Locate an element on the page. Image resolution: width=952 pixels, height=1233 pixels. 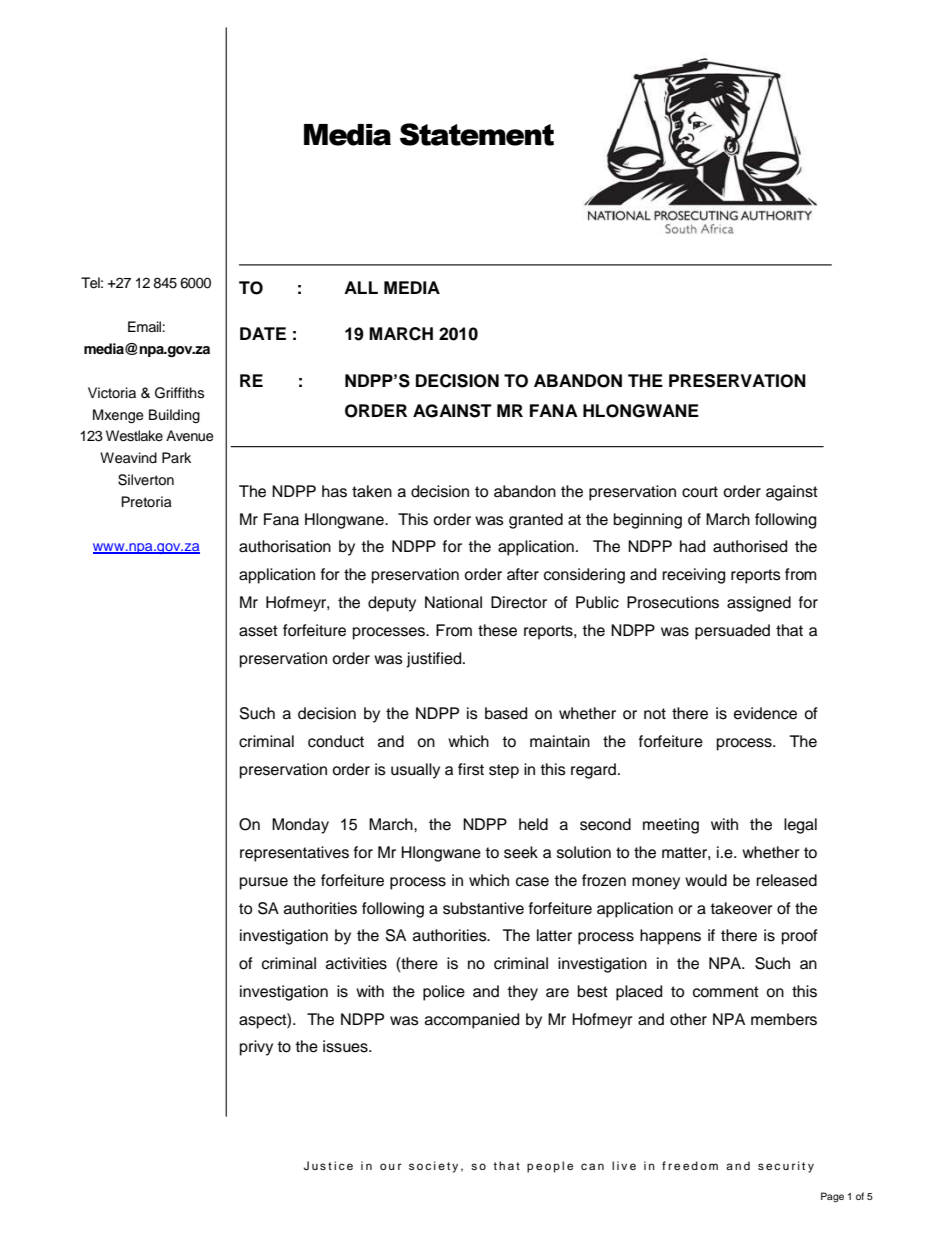
justified is located at coordinates (435, 660).
